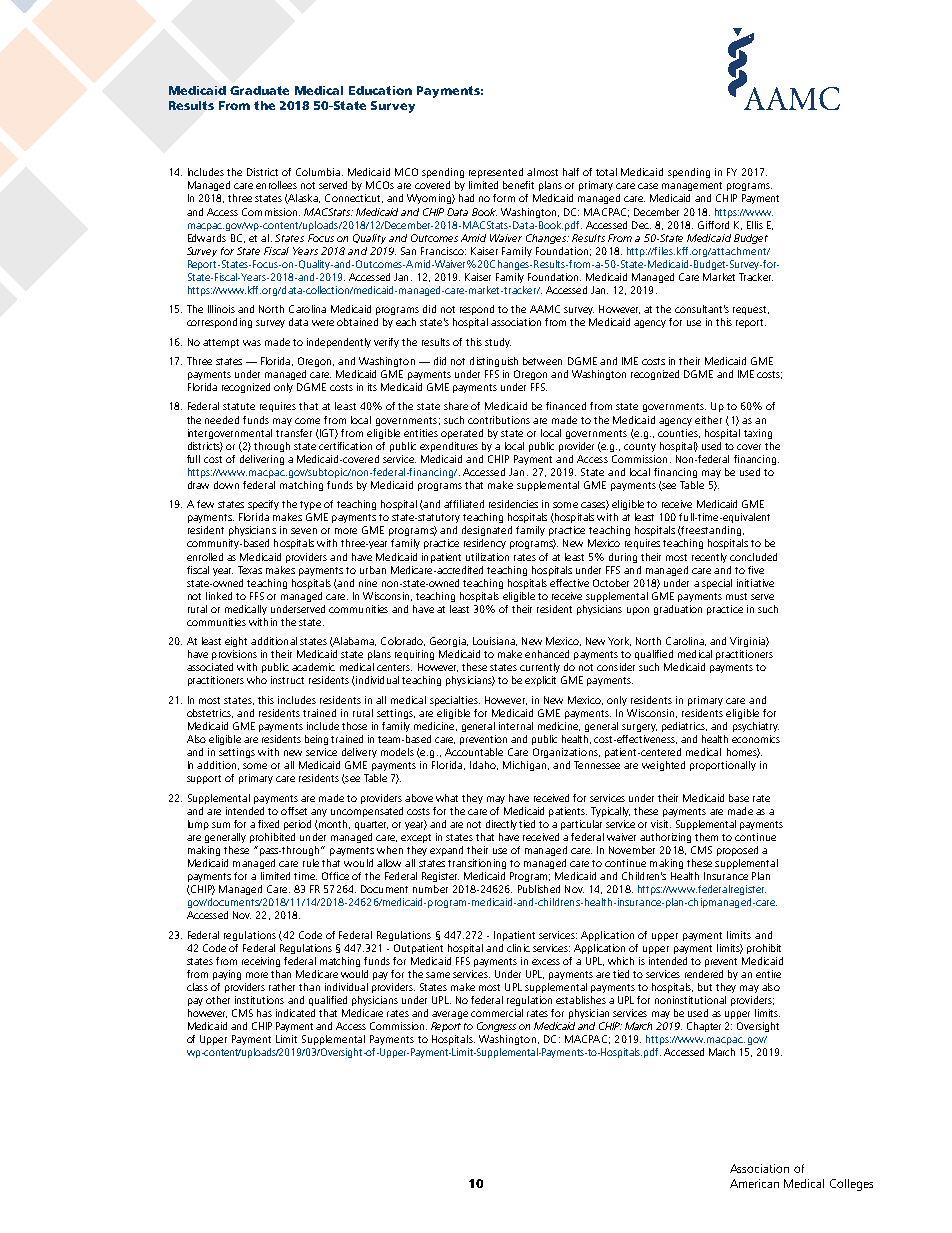 The height and width of the screenshot is (1233, 952). I want to click on Congress, so click(496, 1027).
